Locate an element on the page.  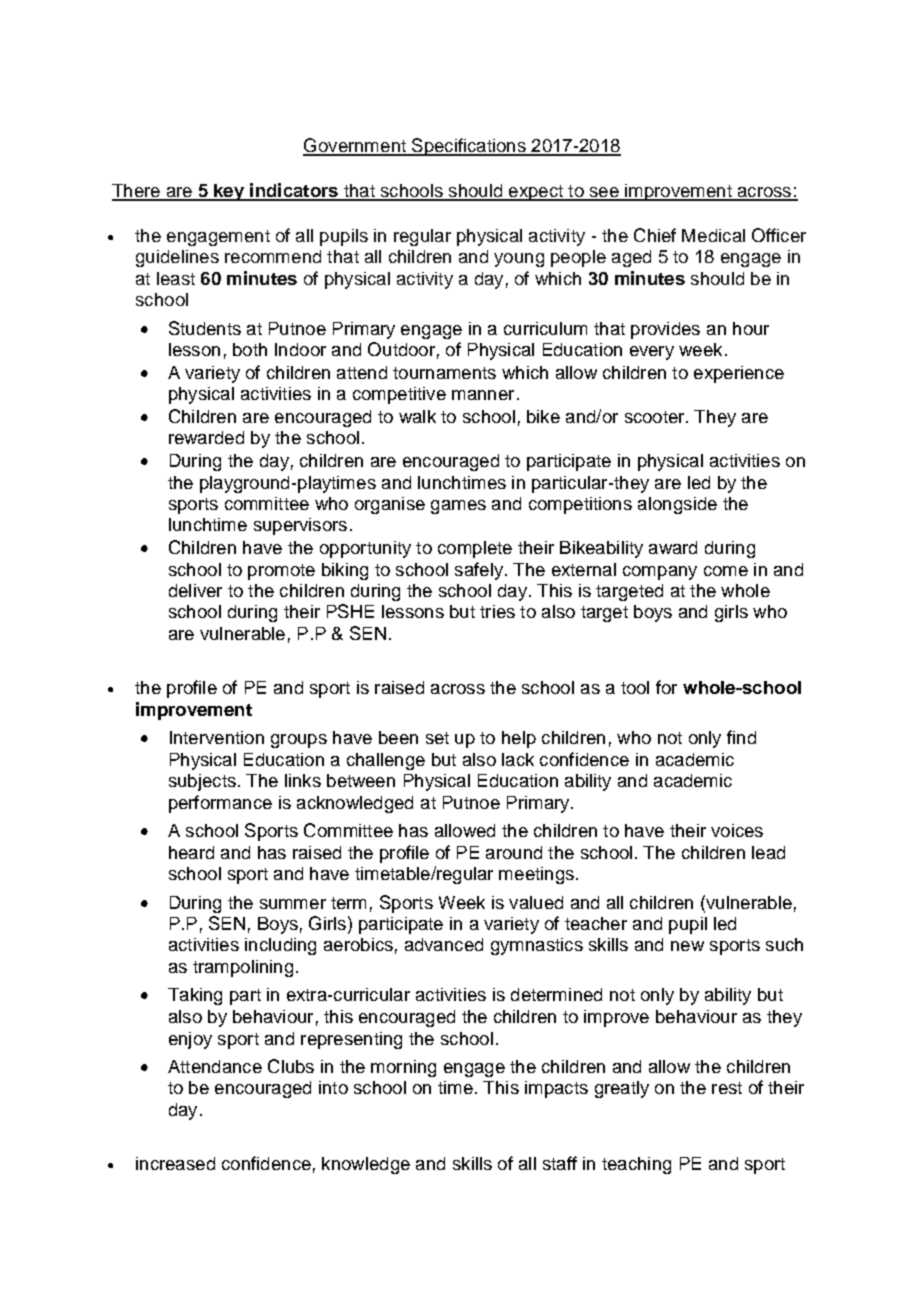
tries is located at coordinates (497, 611).
